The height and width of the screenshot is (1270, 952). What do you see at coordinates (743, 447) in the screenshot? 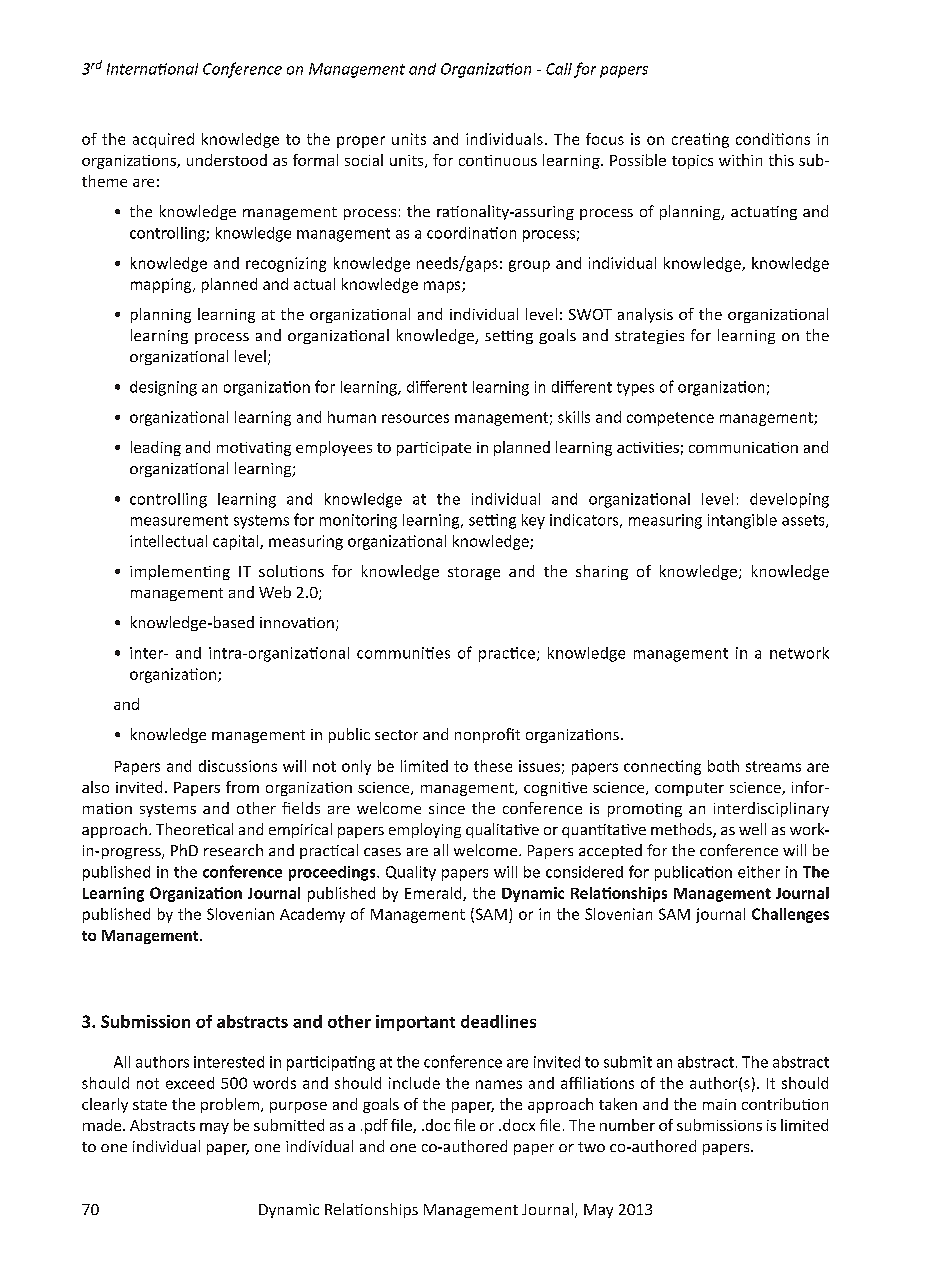
I see `communication` at bounding box center [743, 447].
